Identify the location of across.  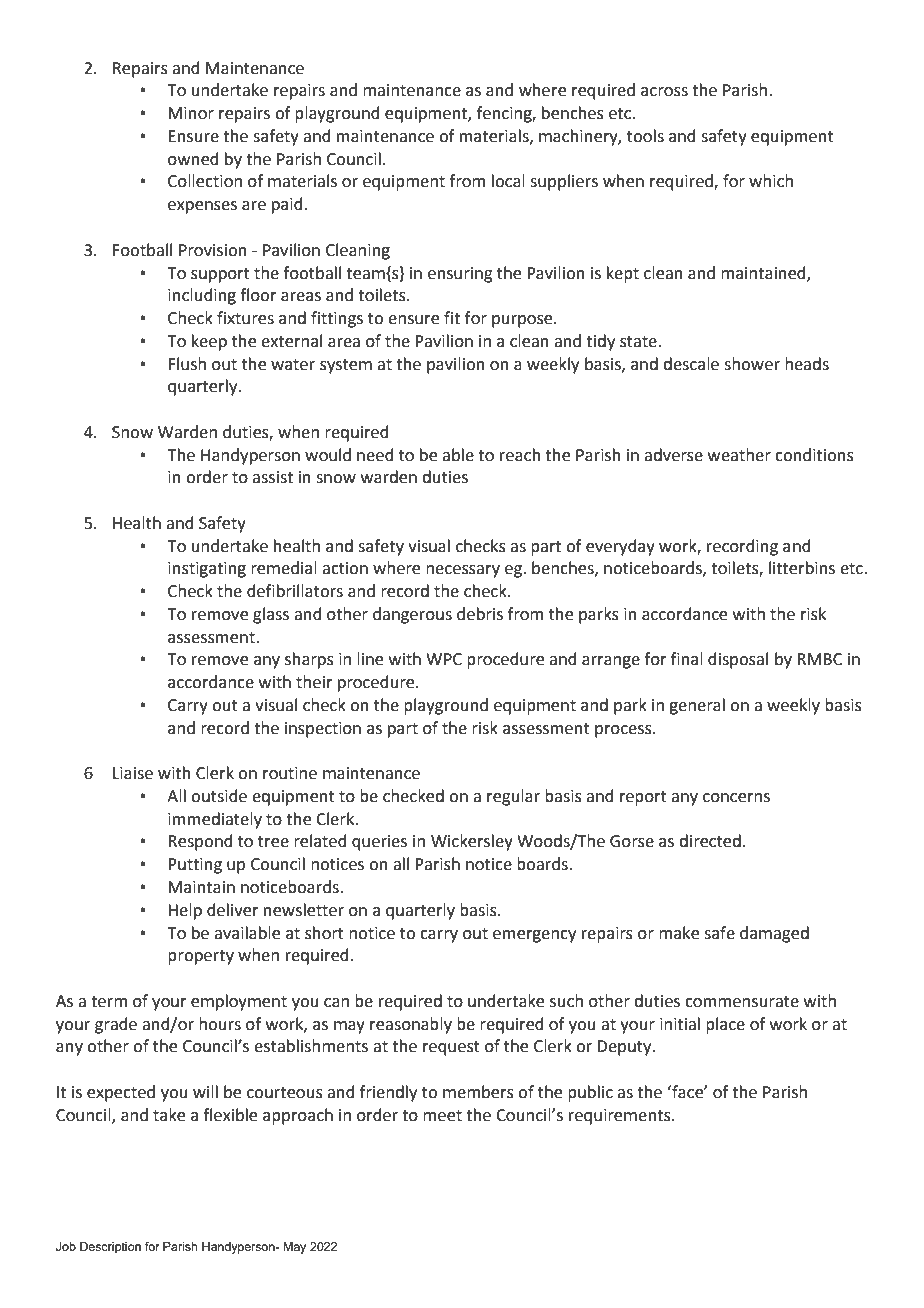
(664, 92).
